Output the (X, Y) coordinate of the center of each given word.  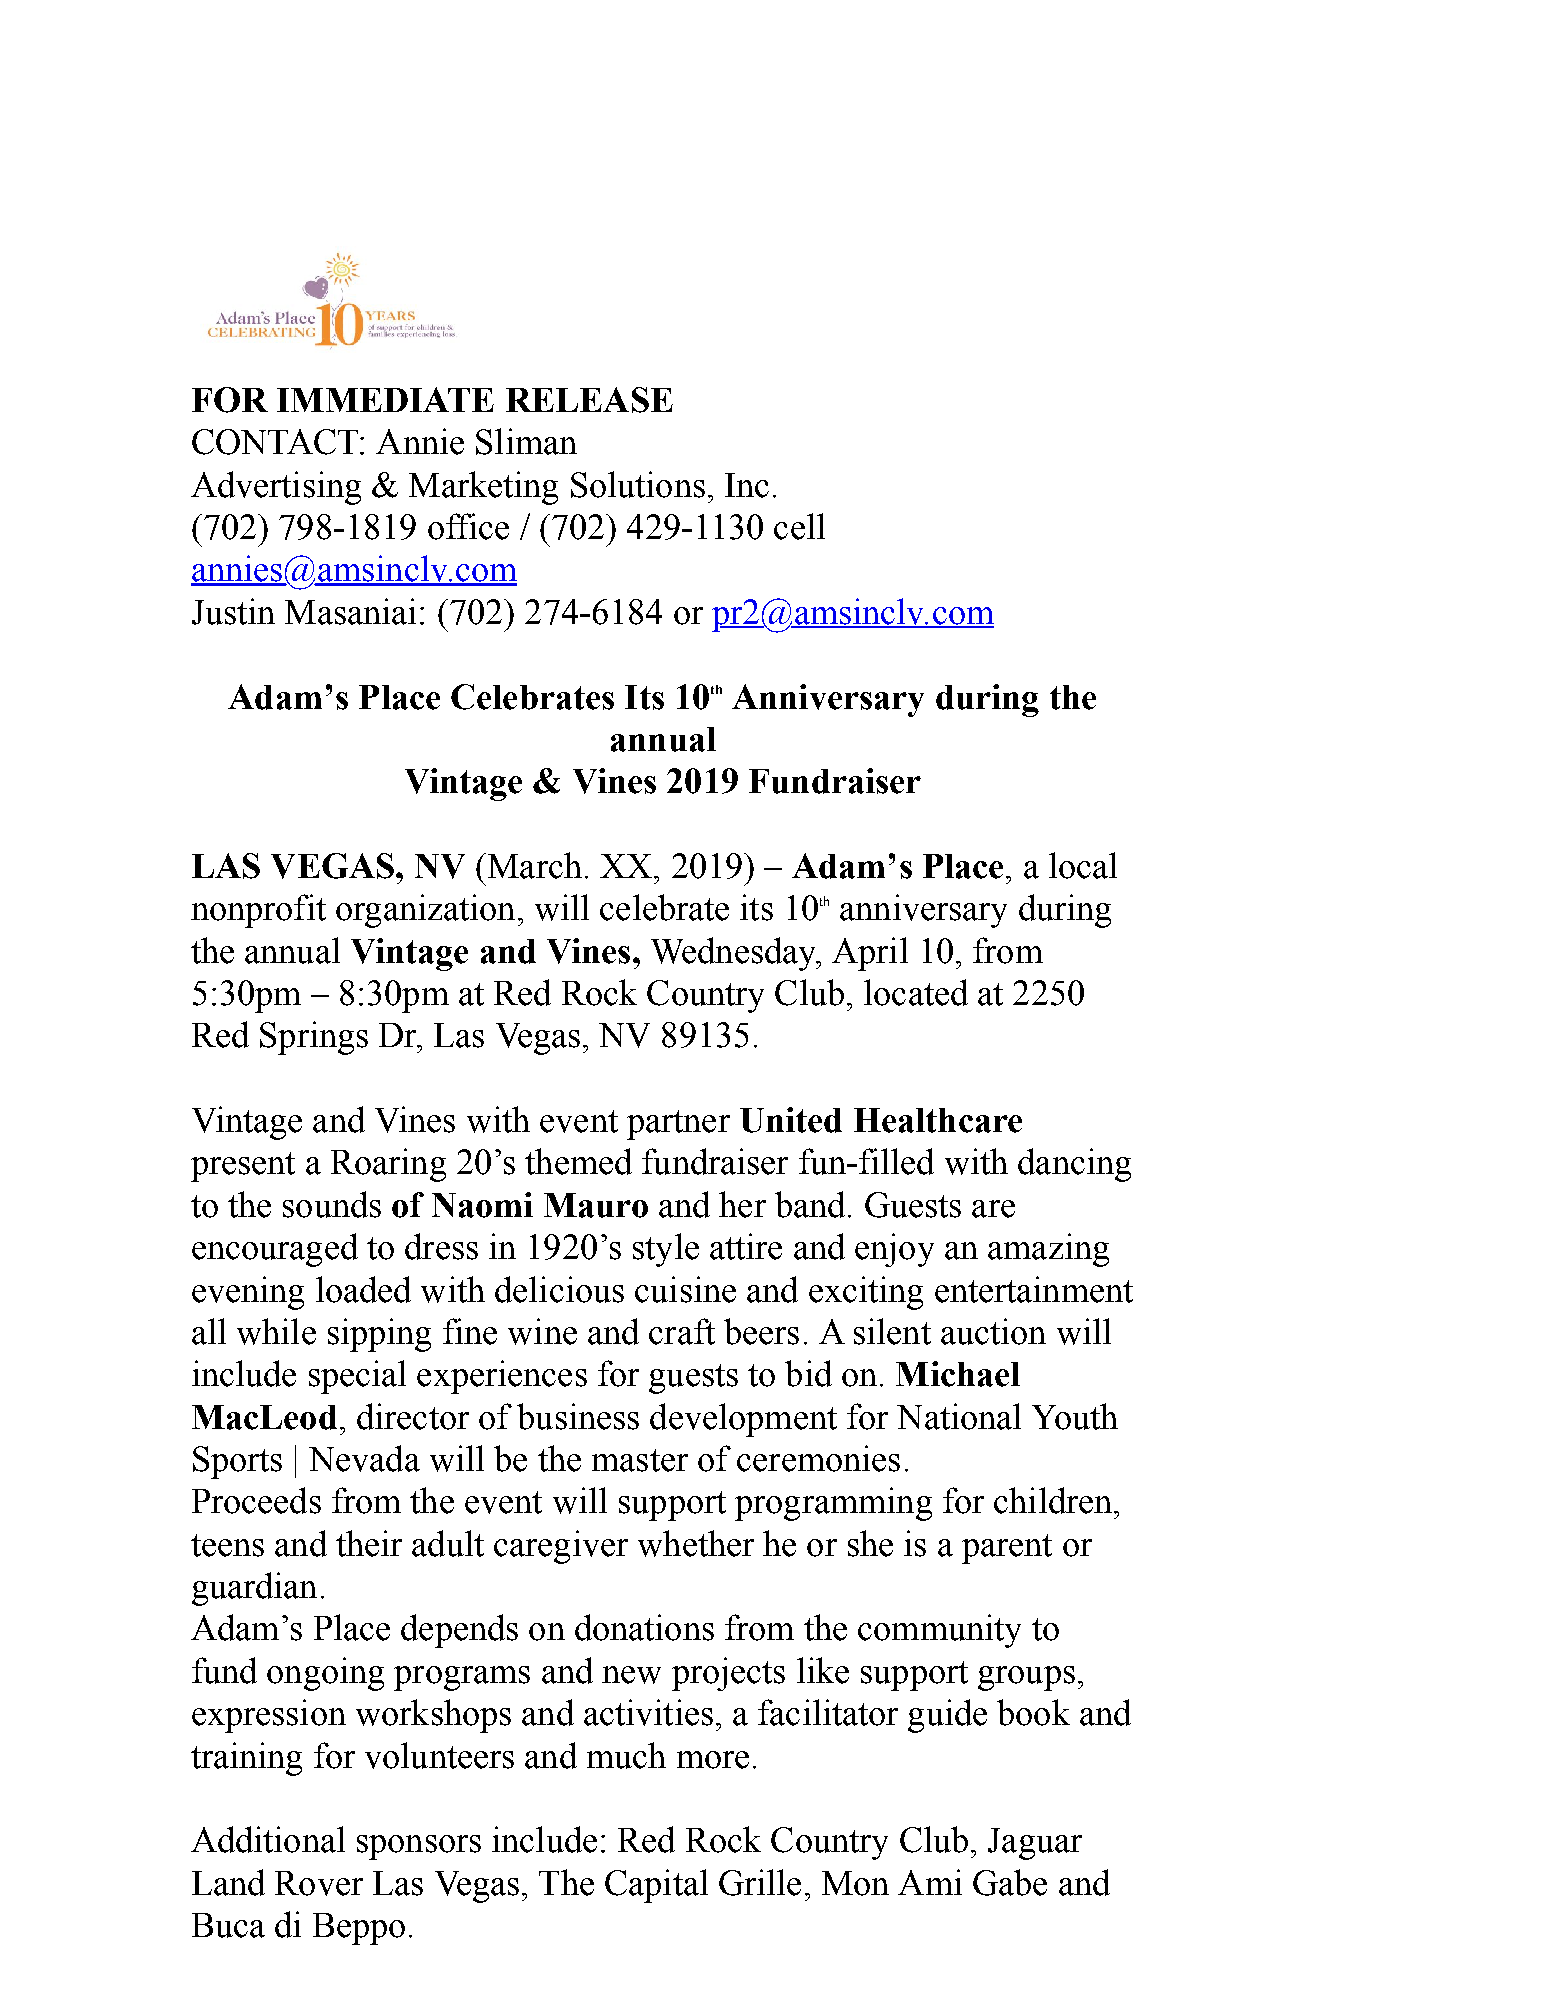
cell (799, 526)
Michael (958, 1374)
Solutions (638, 484)
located (916, 992)
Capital (656, 1886)
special (357, 1377)
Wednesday (734, 954)
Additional (268, 1839)
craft (682, 1331)
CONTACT (276, 442)
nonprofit (258, 911)
